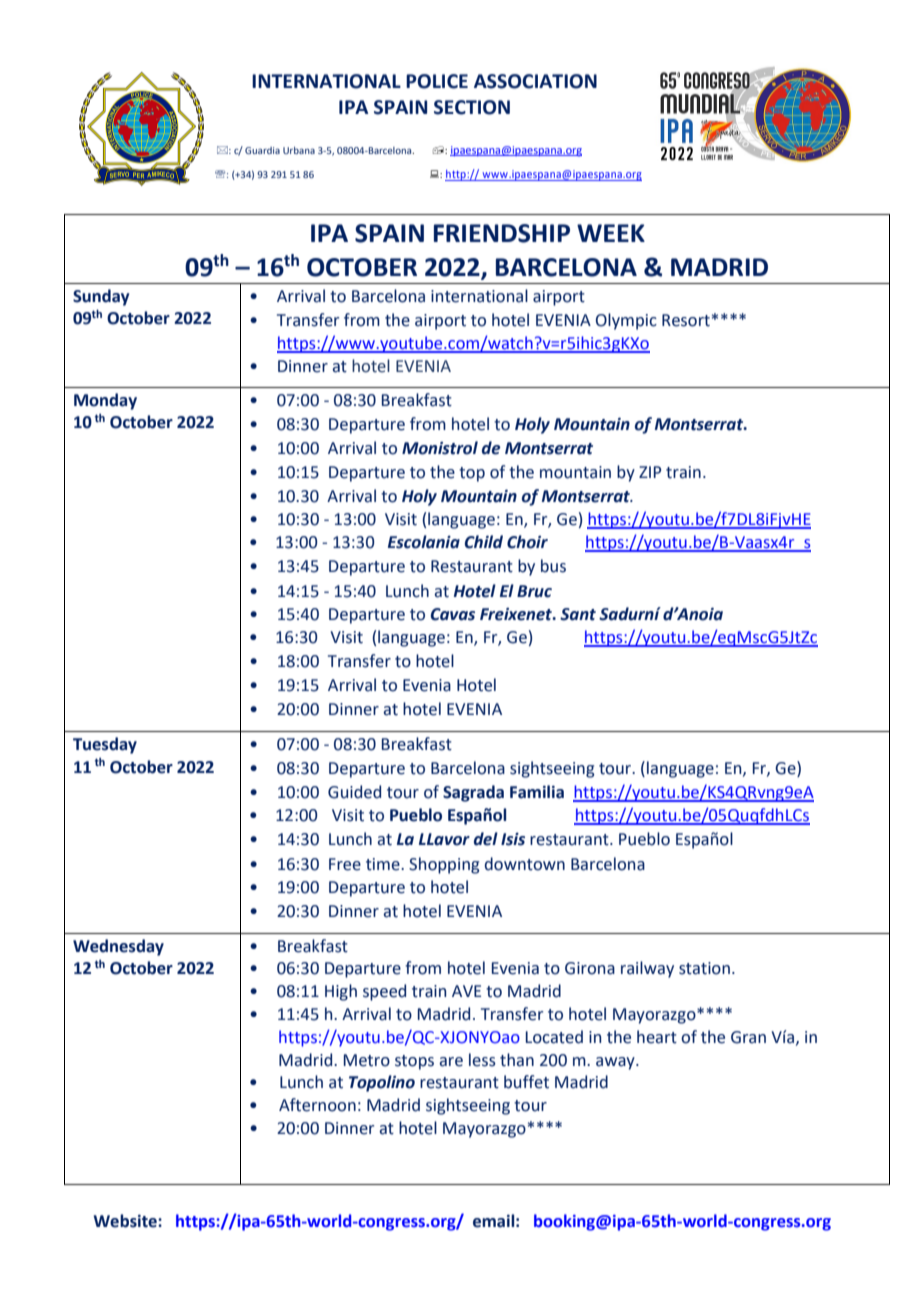 This document has height=1308, width=924. What do you see at coordinates (414, 1062) in the document?
I see `stops` at bounding box center [414, 1062].
